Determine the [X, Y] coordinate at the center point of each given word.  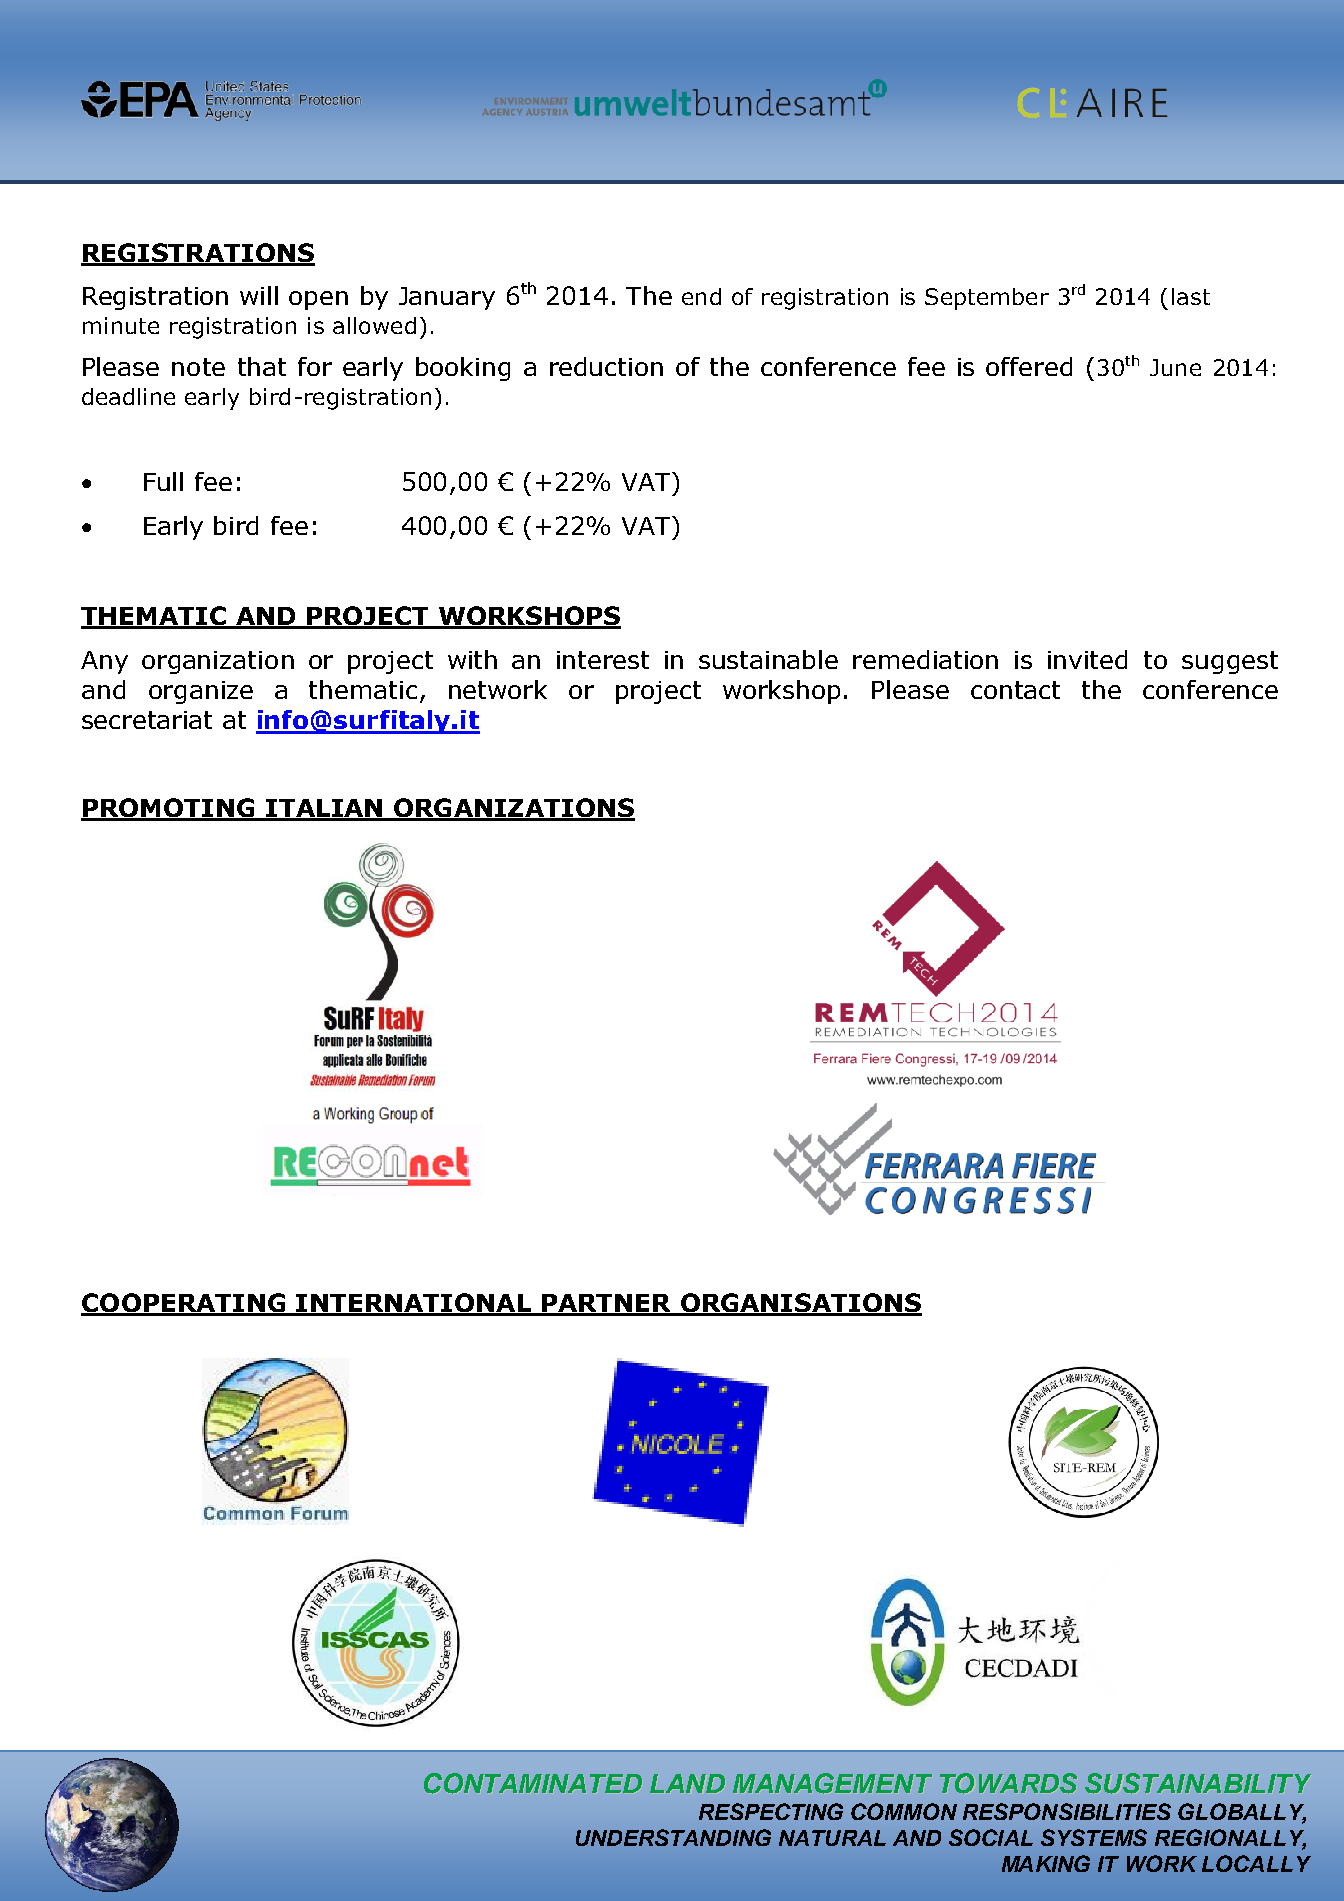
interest [603, 660]
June [1175, 367]
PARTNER [607, 1304]
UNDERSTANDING [673, 1837]
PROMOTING [169, 809]
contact [1015, 690]
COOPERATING [184, 1304]
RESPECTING [771, 1811]
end [701, 296]
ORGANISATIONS [800, 1304]
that [262, 366]
